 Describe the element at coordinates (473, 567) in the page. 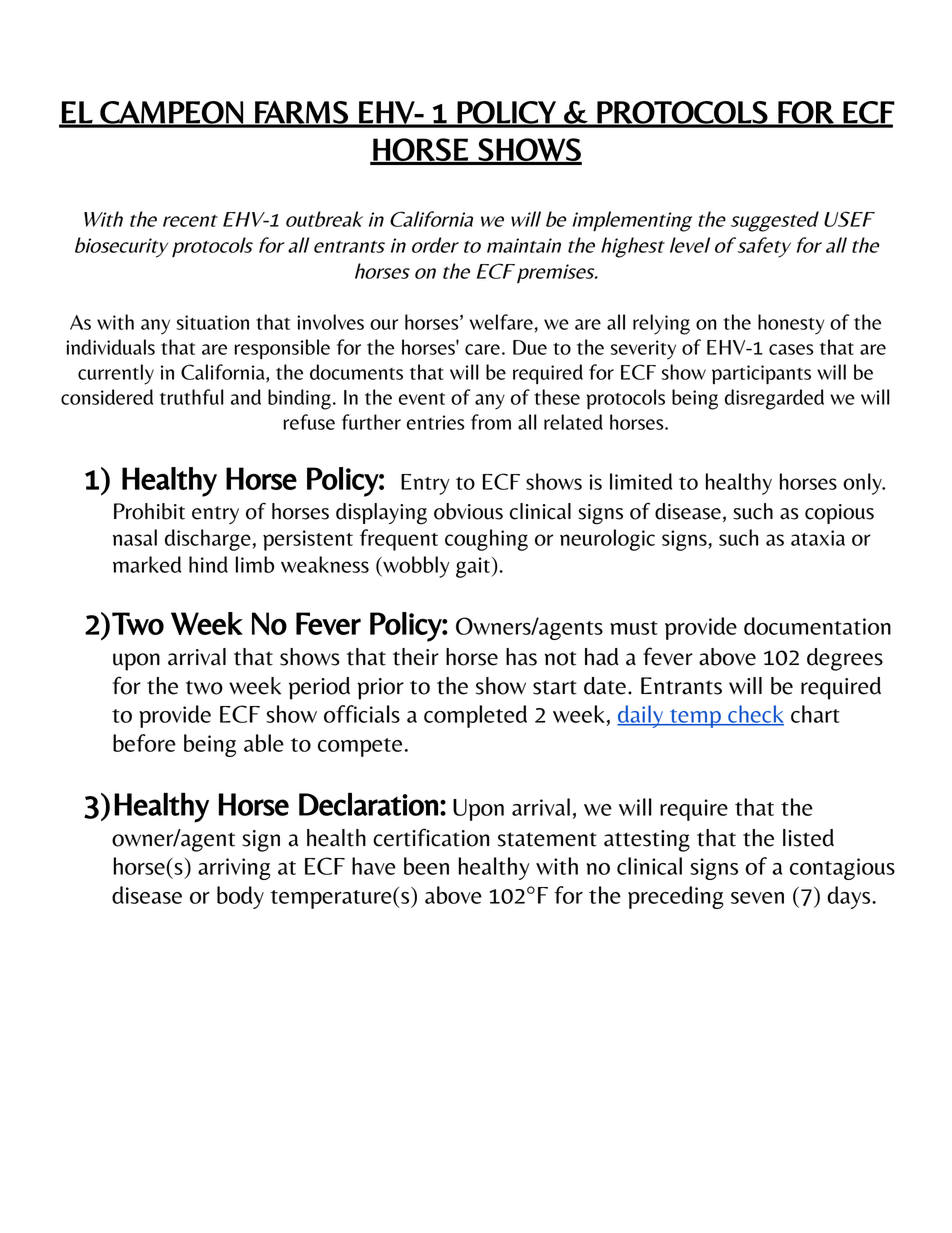

I see `gait` at that location.
